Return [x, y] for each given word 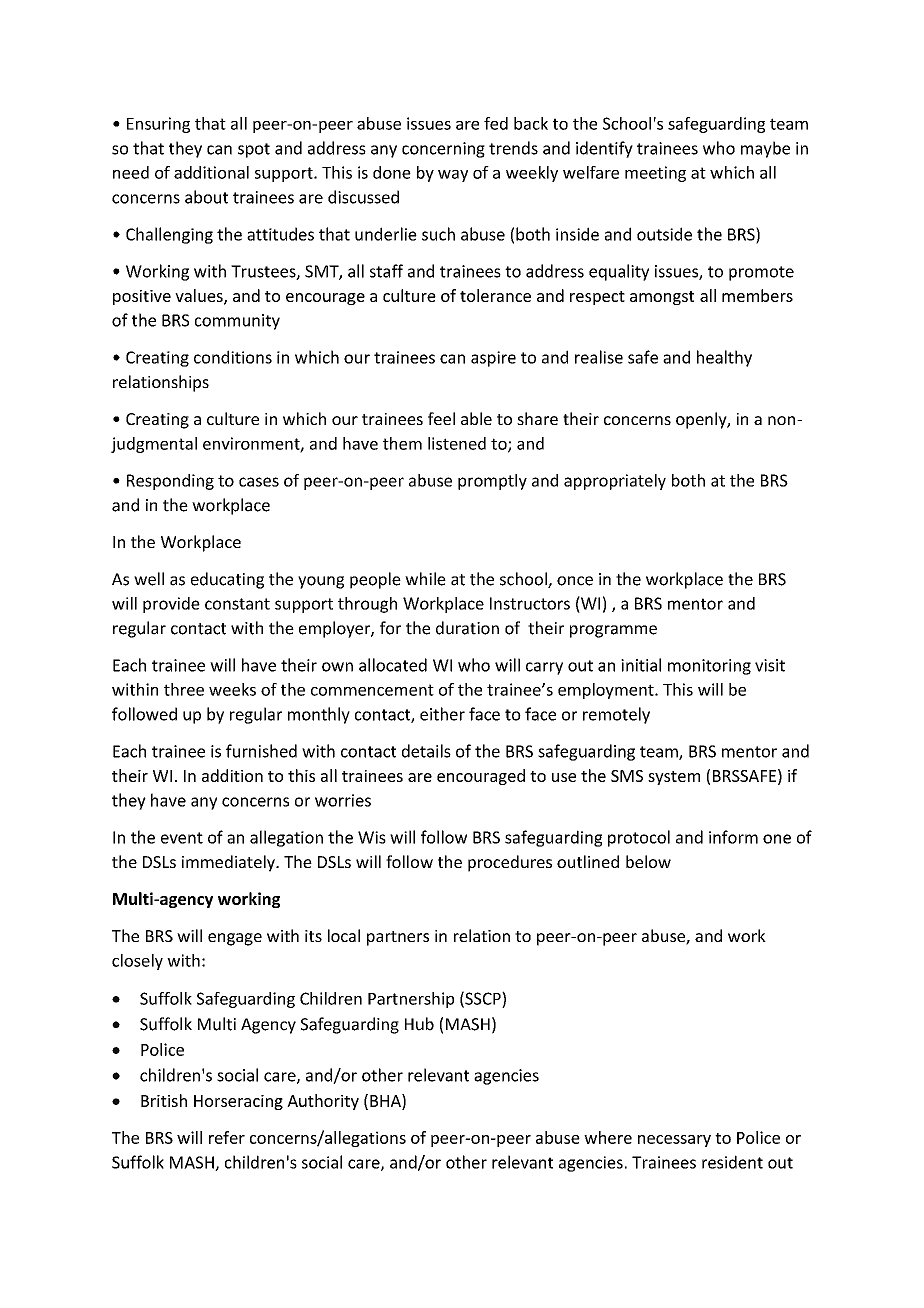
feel [441, 418]
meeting [655, 174]
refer [227, 1137]
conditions [233, 357]
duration [467, 628]
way [453, 176]
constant [237, 604]
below [648, 861]
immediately [229, 863]
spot [254, 150]
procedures [510, 863]
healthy [724, 358]
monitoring [709, 667]
